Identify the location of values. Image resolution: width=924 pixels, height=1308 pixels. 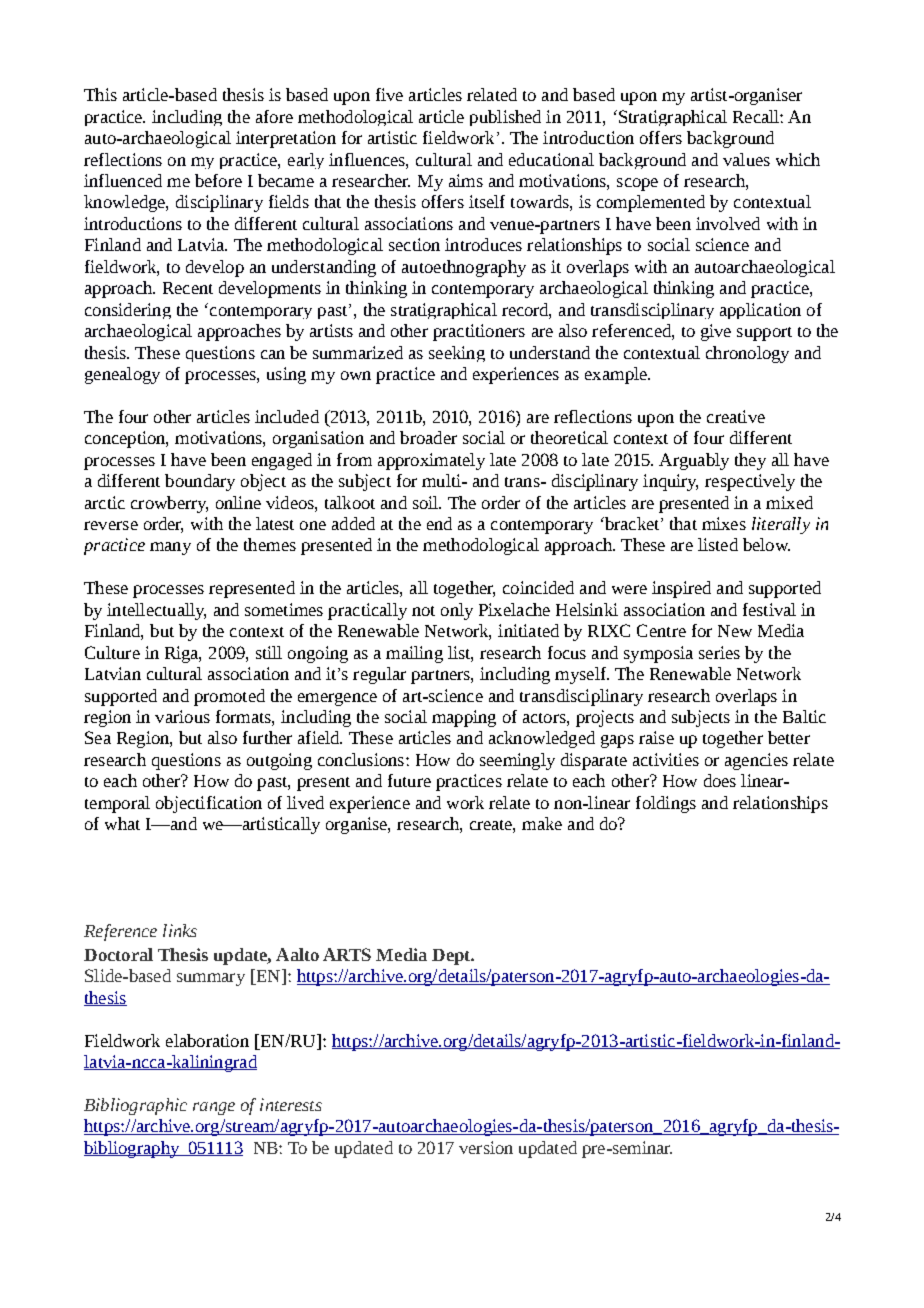
(746, 159).
